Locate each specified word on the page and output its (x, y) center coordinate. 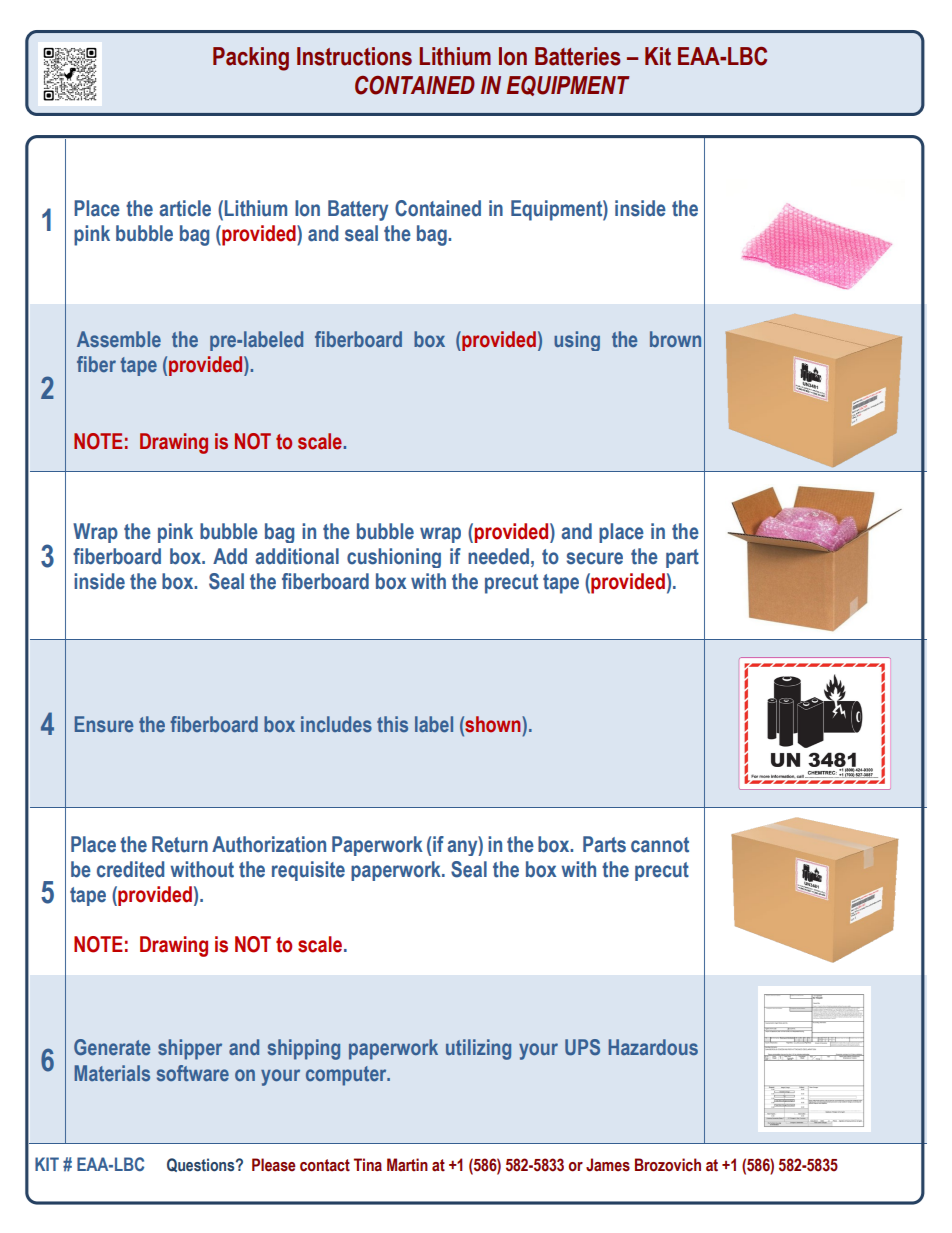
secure (594, 558)
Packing (251, 59)
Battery (358, 210)
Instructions (354, 56)
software (193, 1073)
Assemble (119, 339)
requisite (308, 871)
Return (180, 844)
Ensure (104, 724)
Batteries (578, 56)
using (577, 341)
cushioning (394, 558)
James (608, 1165)
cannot (660, 845)
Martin (407, 1165)
